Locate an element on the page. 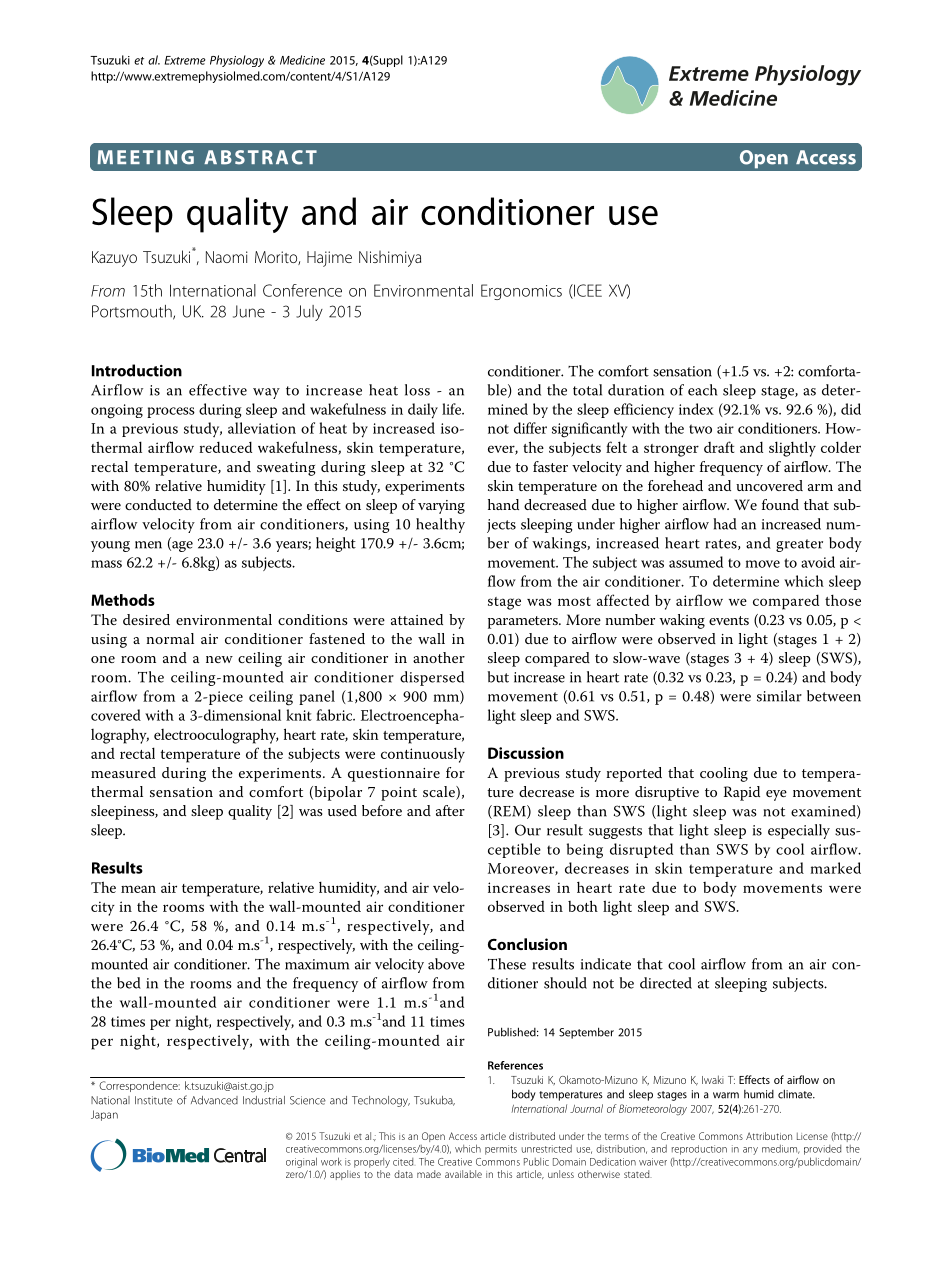  Medicine is located at coordinates (302, 60).
